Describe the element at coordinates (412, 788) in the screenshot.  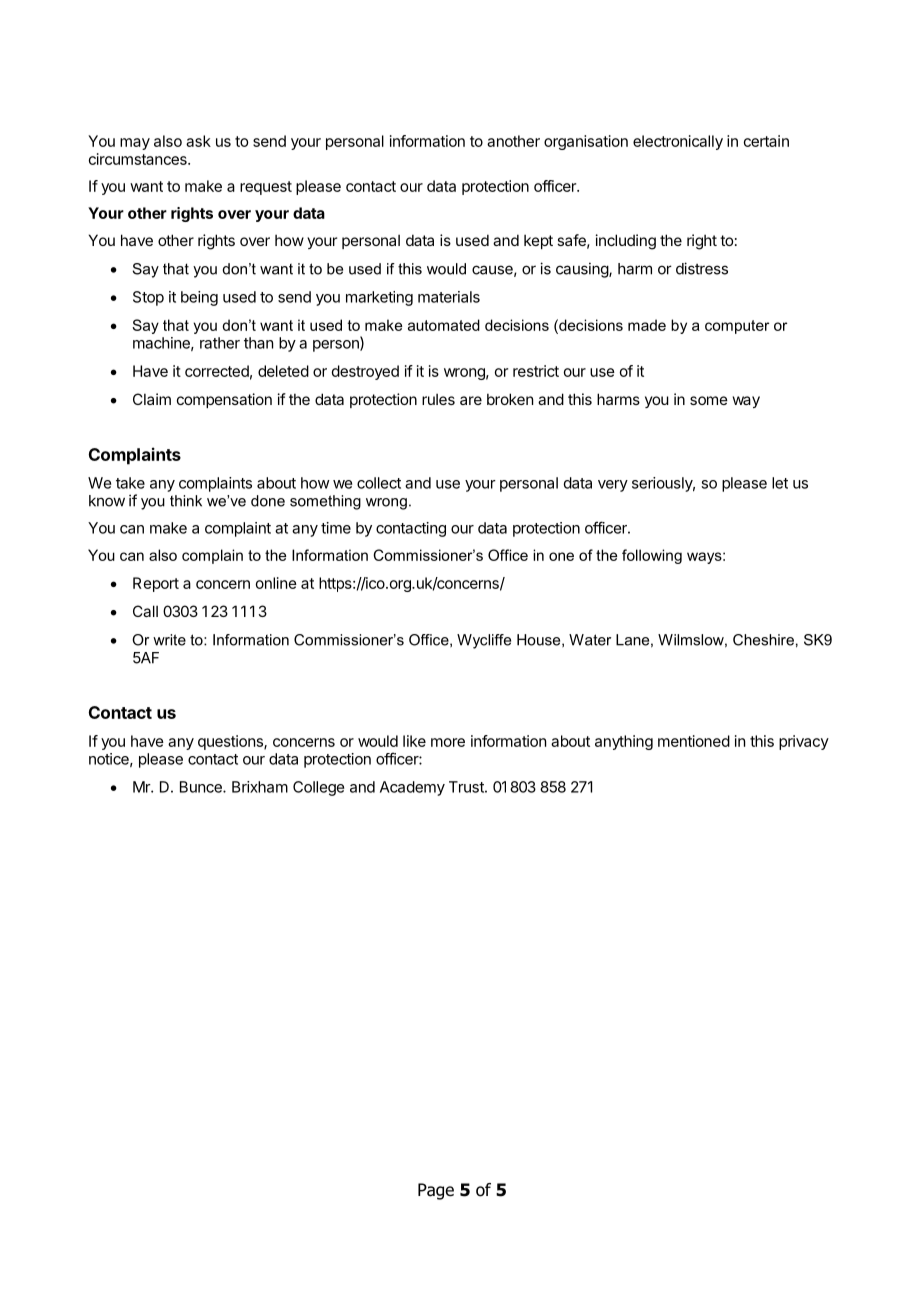
I see `Academy` at that location.
